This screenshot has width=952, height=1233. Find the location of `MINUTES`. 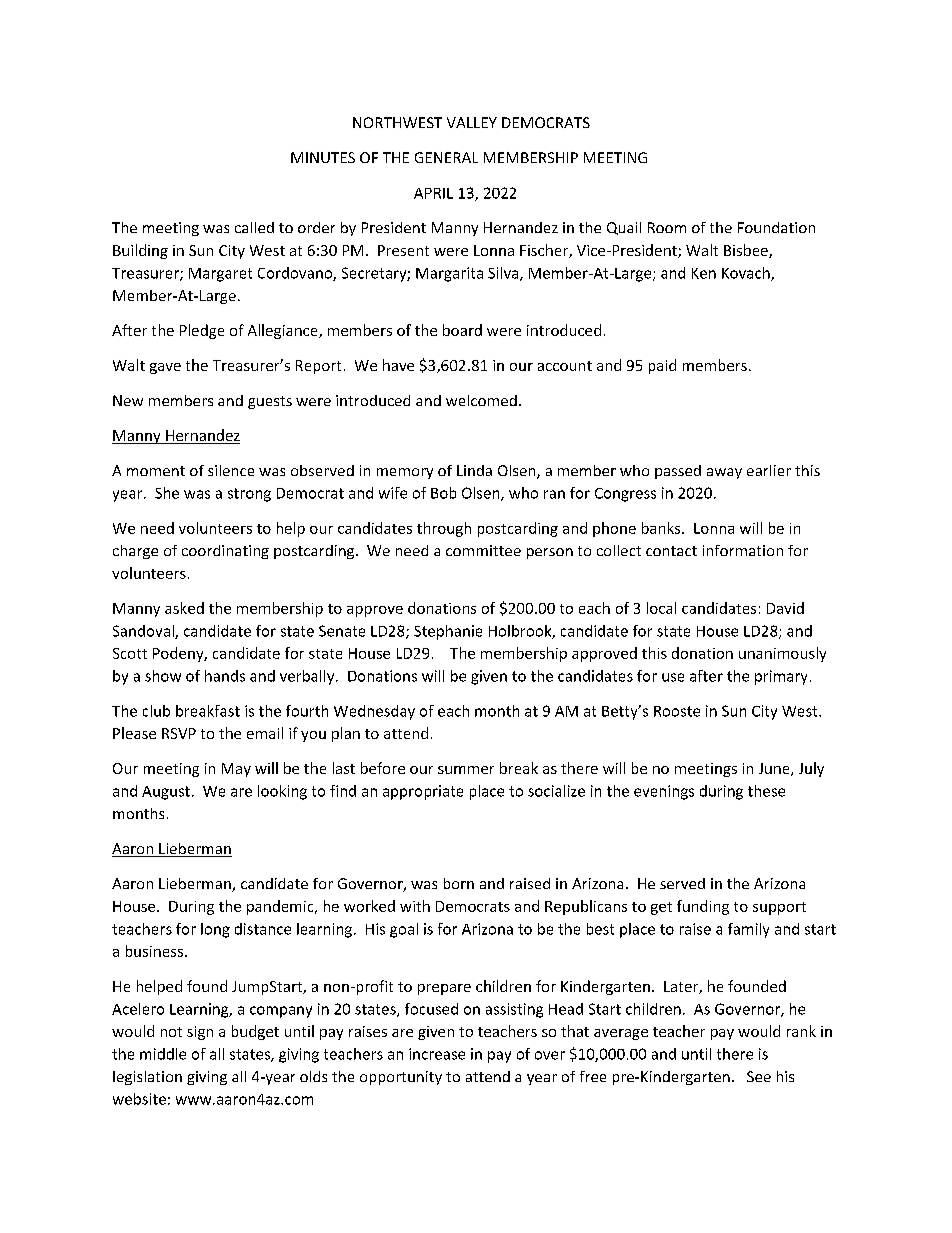

MINUTES is located at coordinates (323, 157).
